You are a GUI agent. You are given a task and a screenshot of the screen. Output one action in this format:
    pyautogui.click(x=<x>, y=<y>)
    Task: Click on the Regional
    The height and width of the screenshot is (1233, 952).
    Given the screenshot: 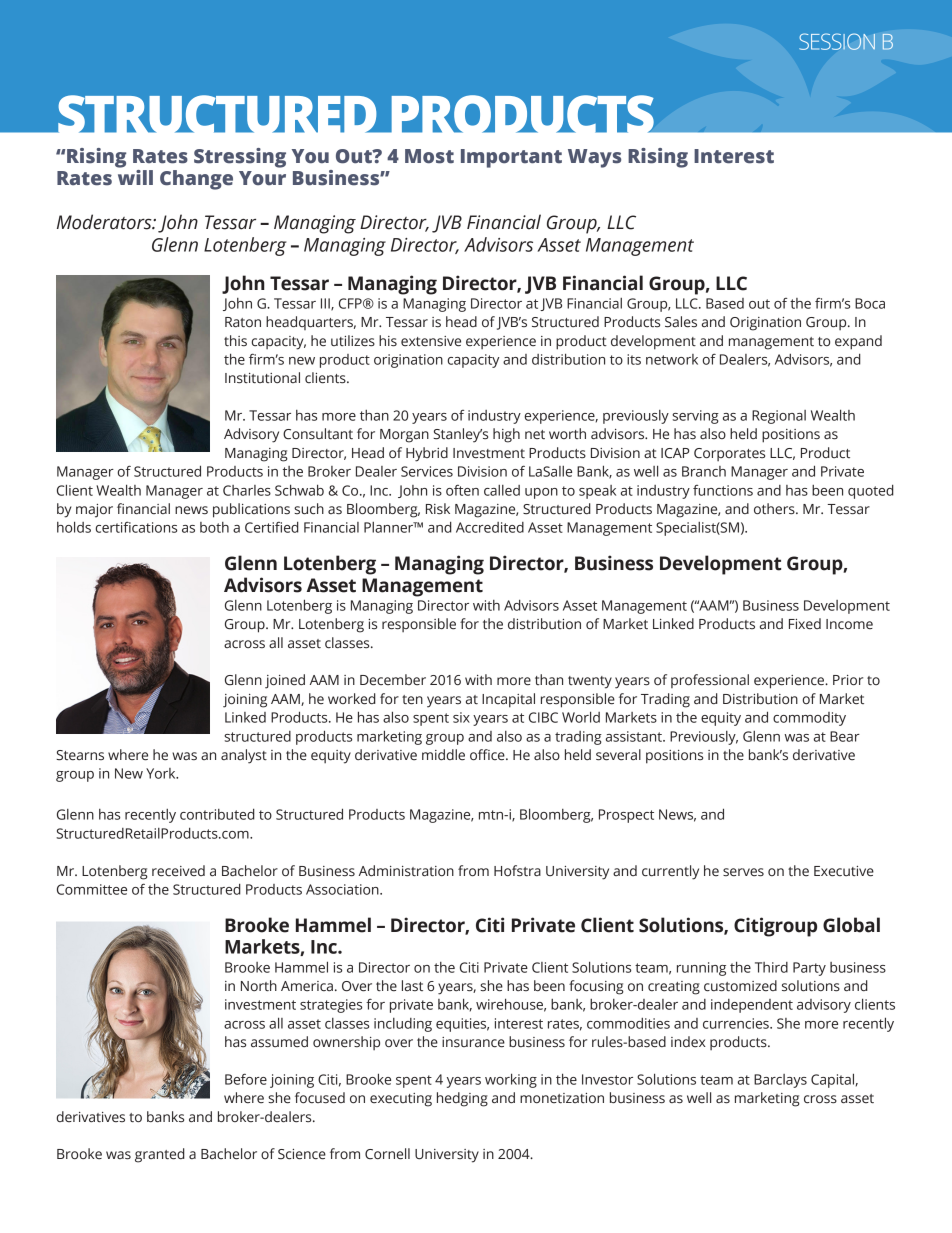 What is the action you would take?
    pyautogui.click(x=779, y=417)
